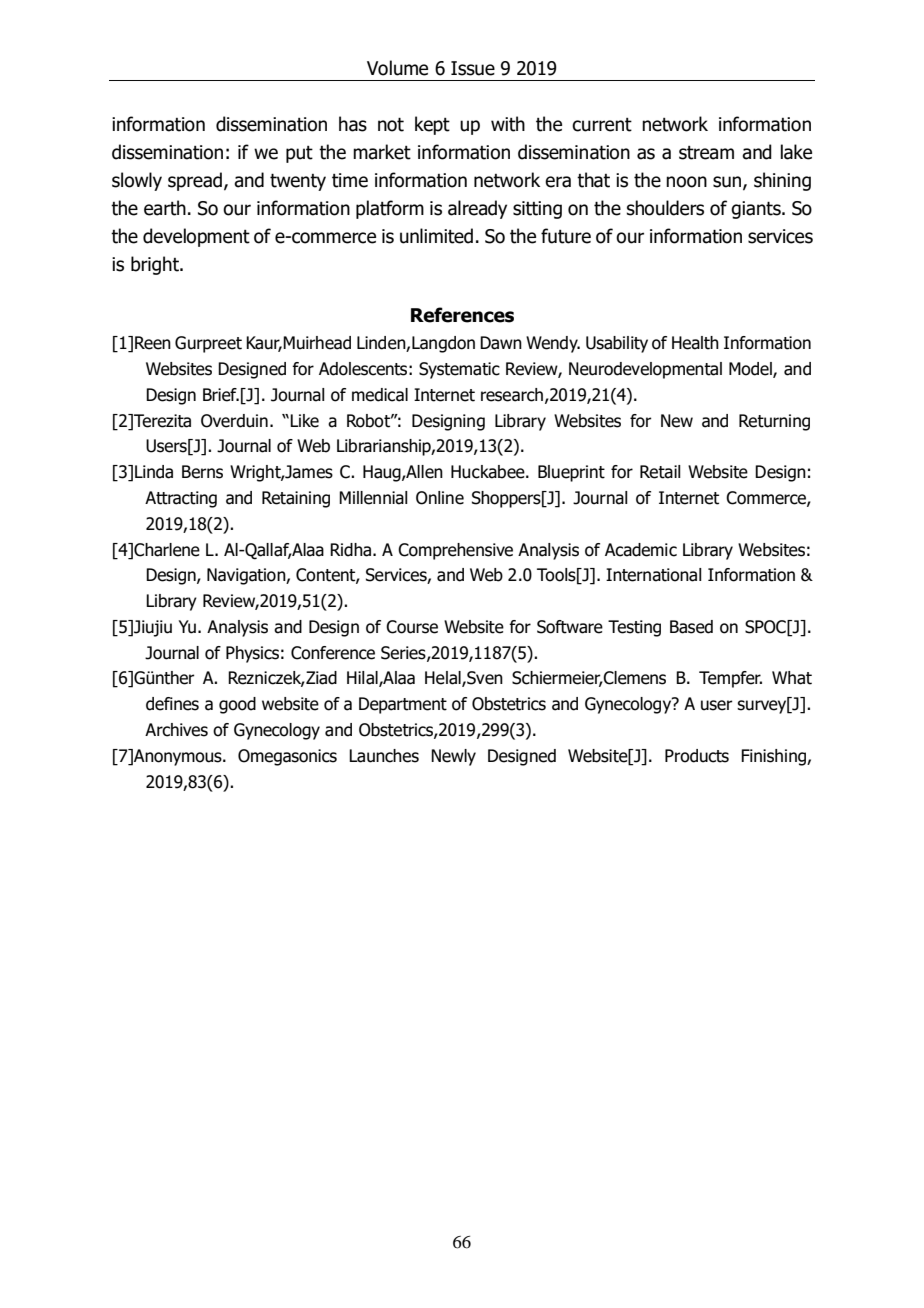 The width and height of the screenshot is (924, 1308). Describe the element at coordinates (654, 575) in the screenshot. I see `International` at that location.
